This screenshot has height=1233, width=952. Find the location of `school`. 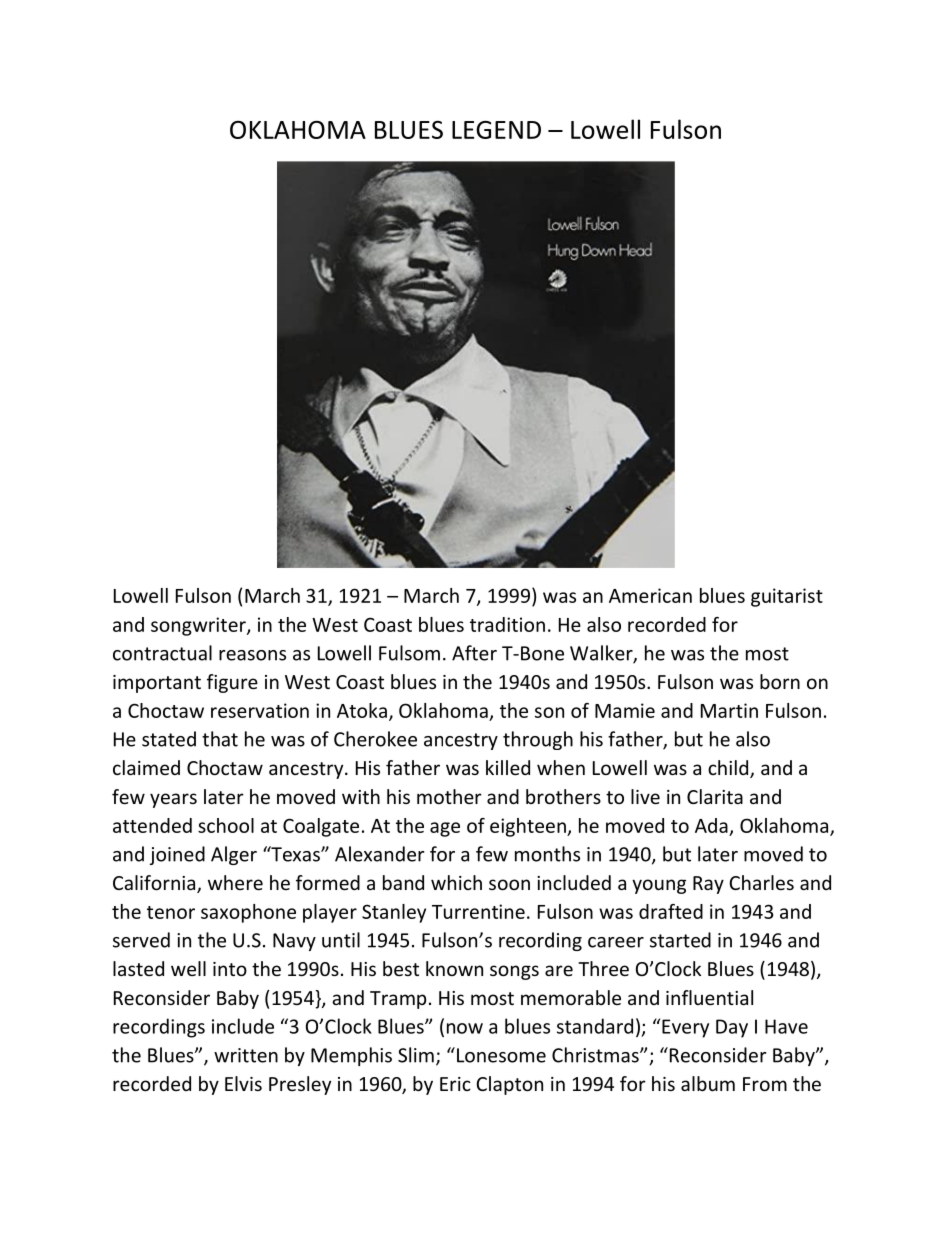

school is located at coordinates (226, 825).
